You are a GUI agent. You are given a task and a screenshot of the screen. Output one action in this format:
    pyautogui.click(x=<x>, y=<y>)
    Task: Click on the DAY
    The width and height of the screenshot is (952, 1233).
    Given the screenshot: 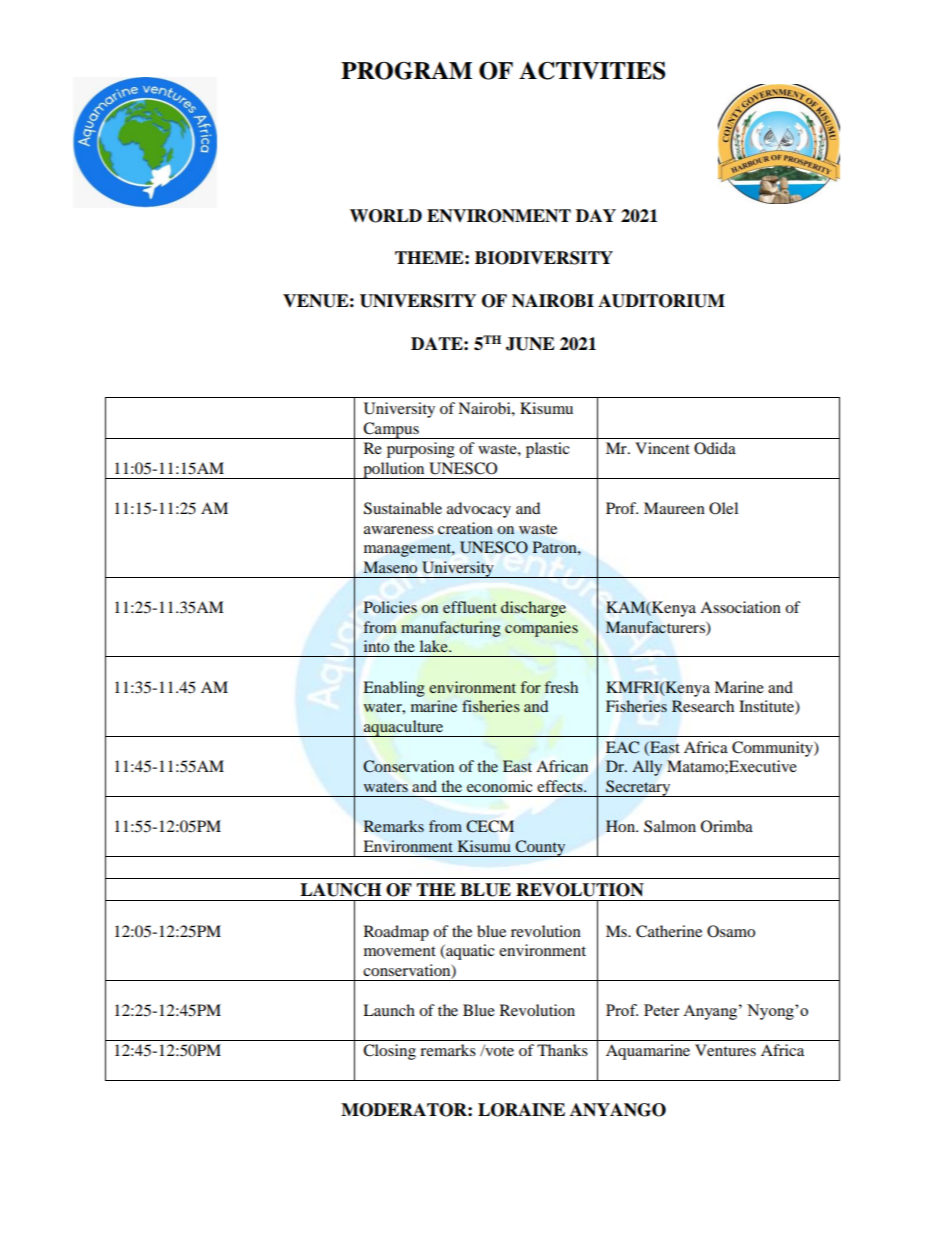 What is the action you would take?
    pyautogui.click(x=596, y=215)
